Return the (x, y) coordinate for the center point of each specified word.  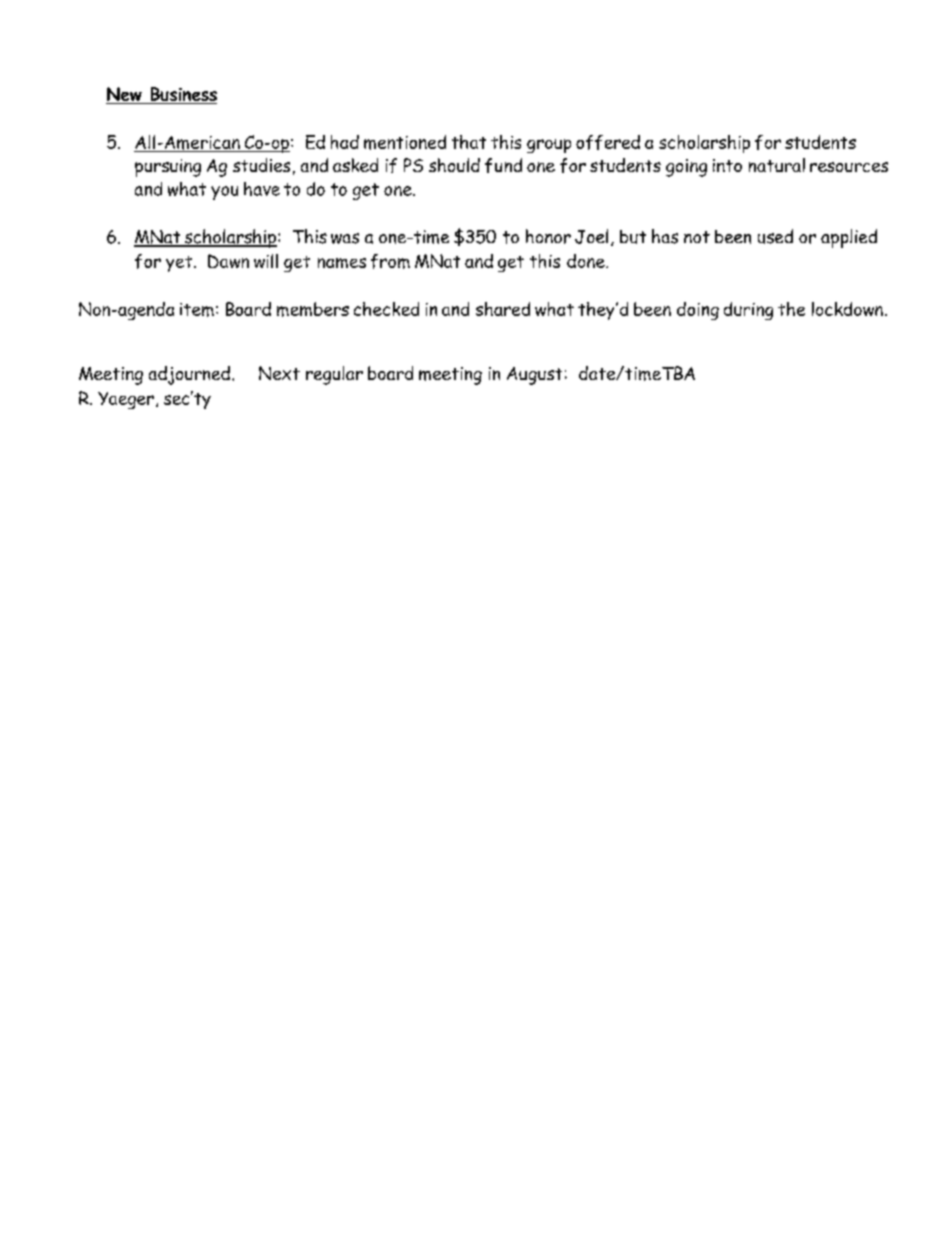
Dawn (228, 261)
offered (608, 142)
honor (548, 236)
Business (182, 95)
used (775, 236)
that (469, 142)
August (534, 376)
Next (279, 373)
